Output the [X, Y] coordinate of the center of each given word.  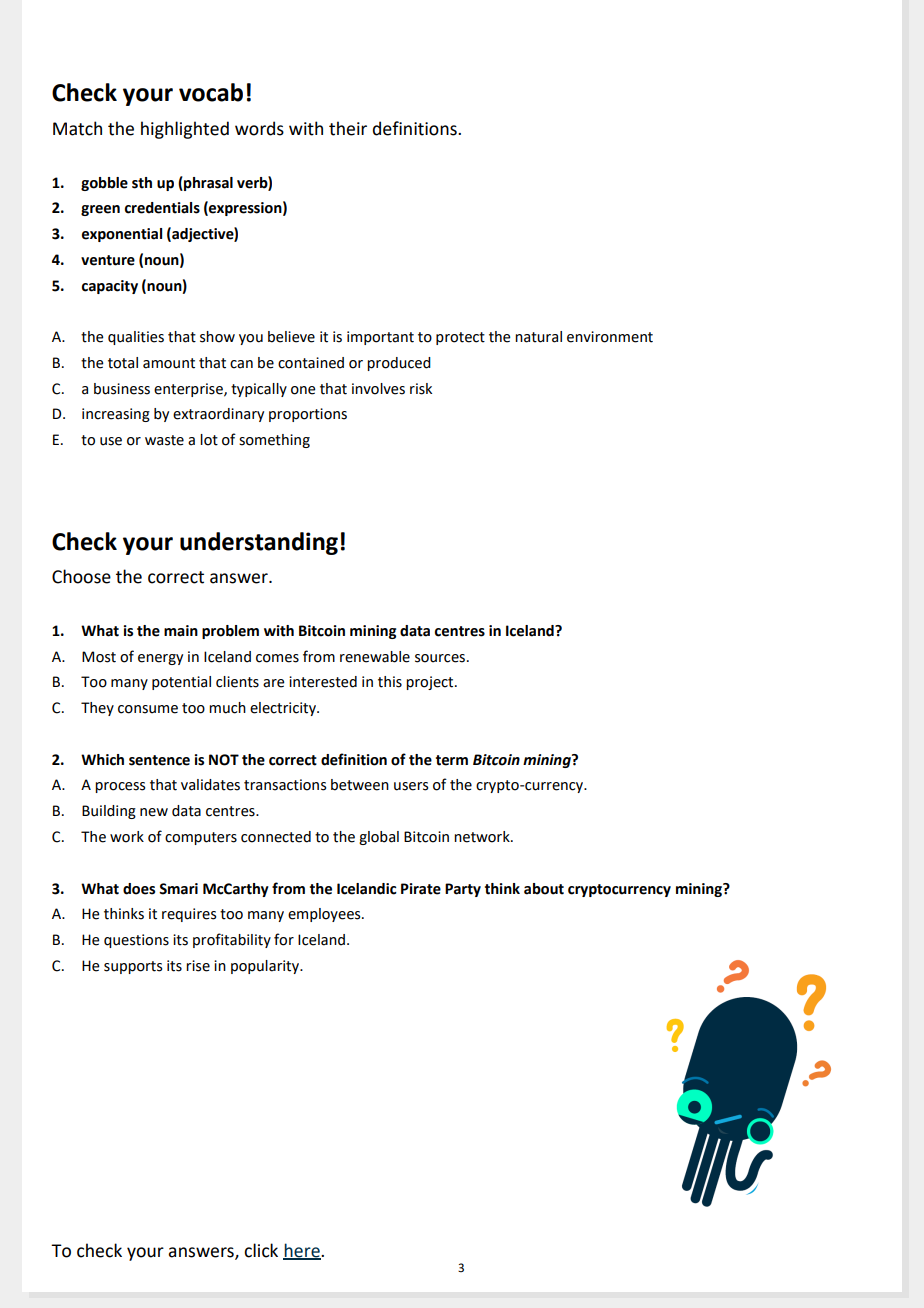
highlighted [185, 130]
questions [136, 941]
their [348, 128]
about [544, 889]
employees [325, 915]
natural [538, 337]
